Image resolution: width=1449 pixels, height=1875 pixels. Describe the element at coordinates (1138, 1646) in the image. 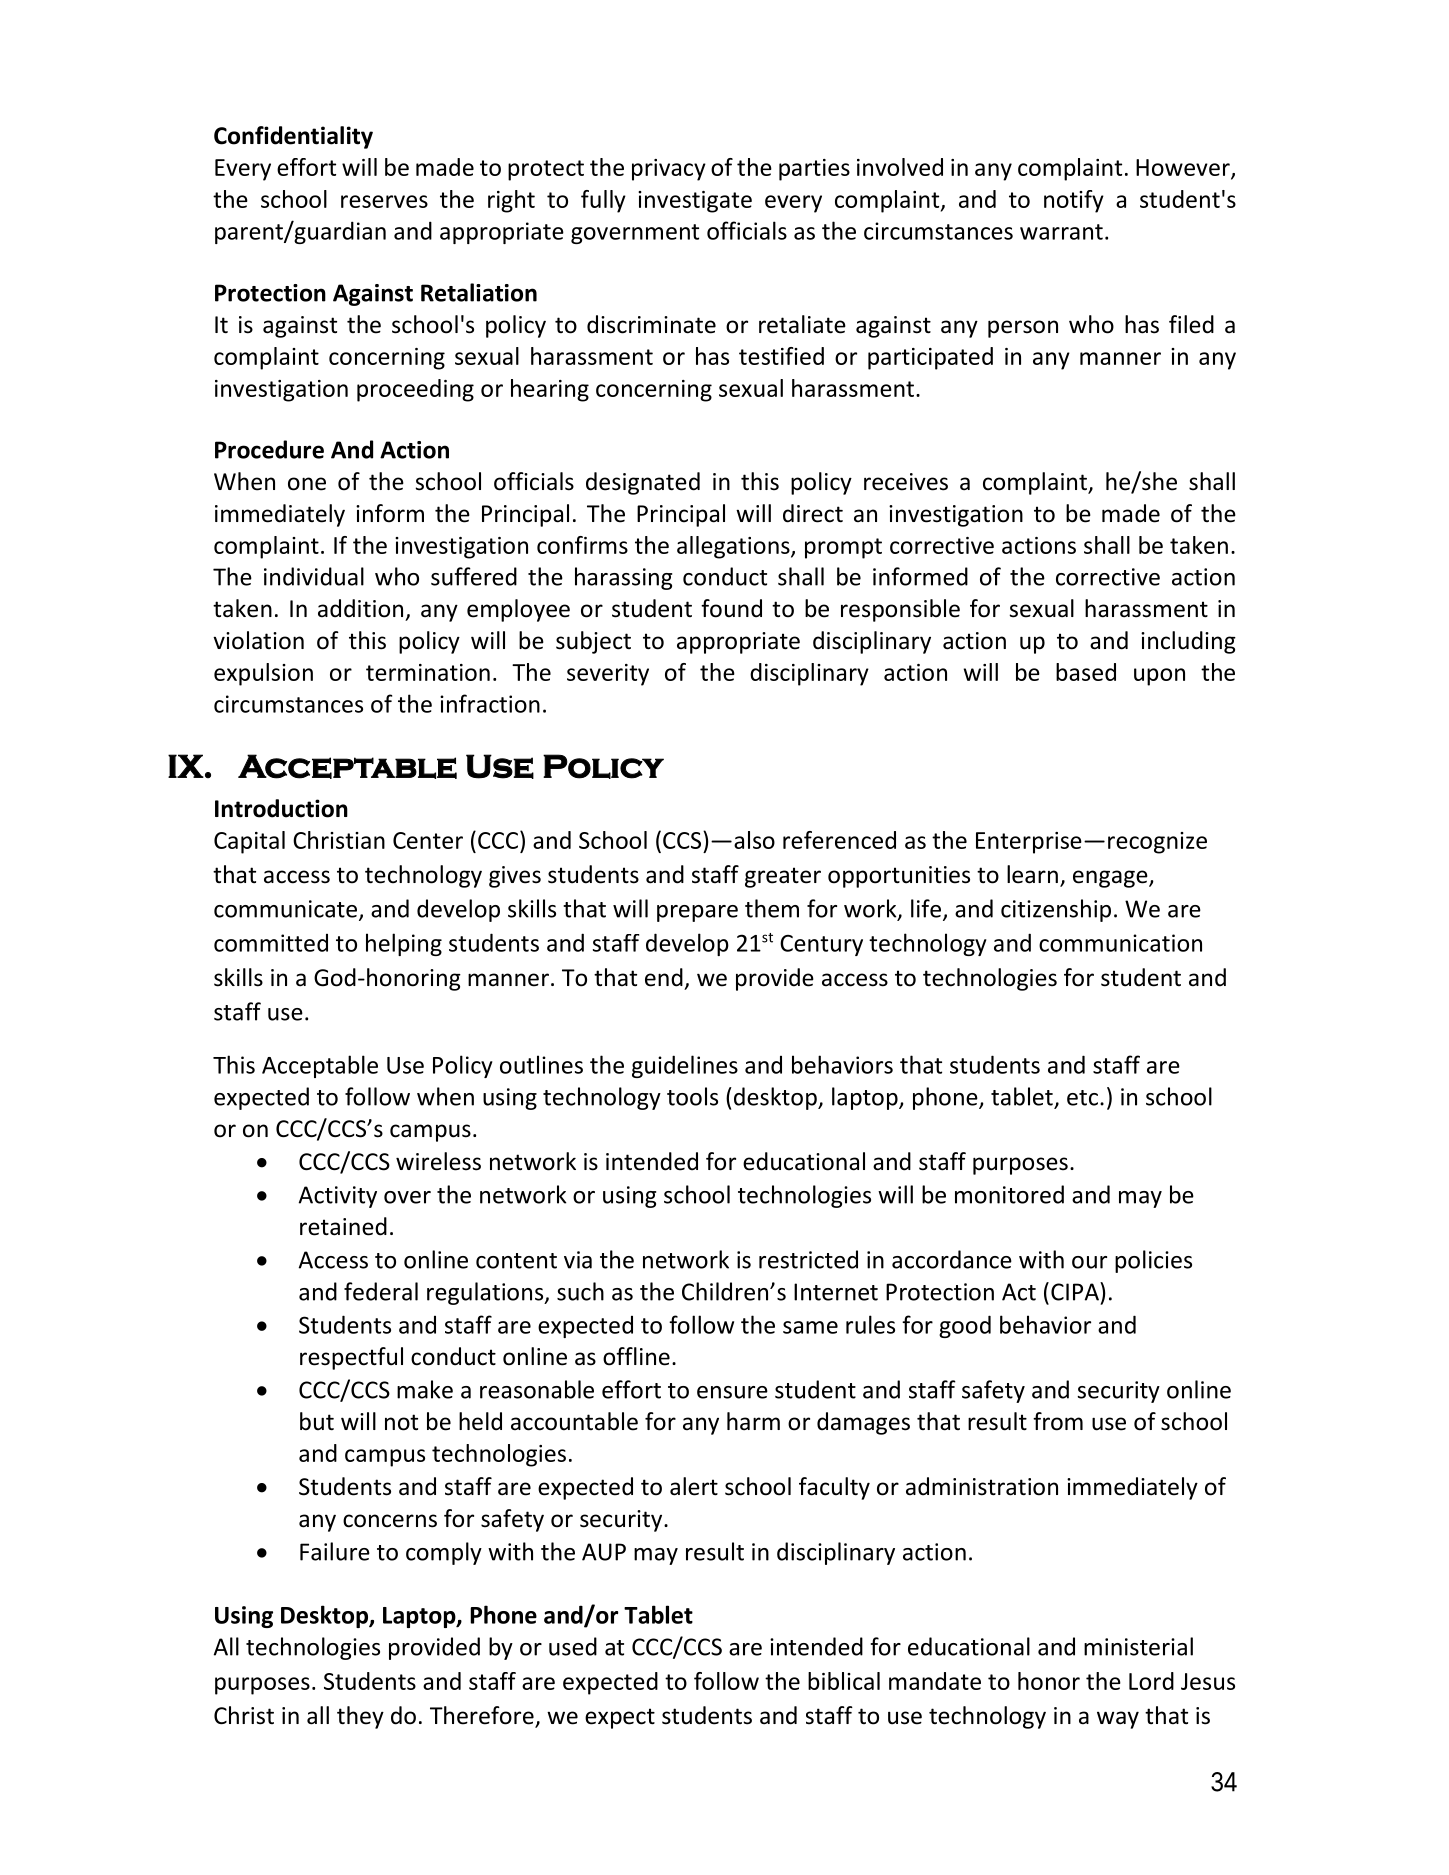

I see `ministerial` at that location.
